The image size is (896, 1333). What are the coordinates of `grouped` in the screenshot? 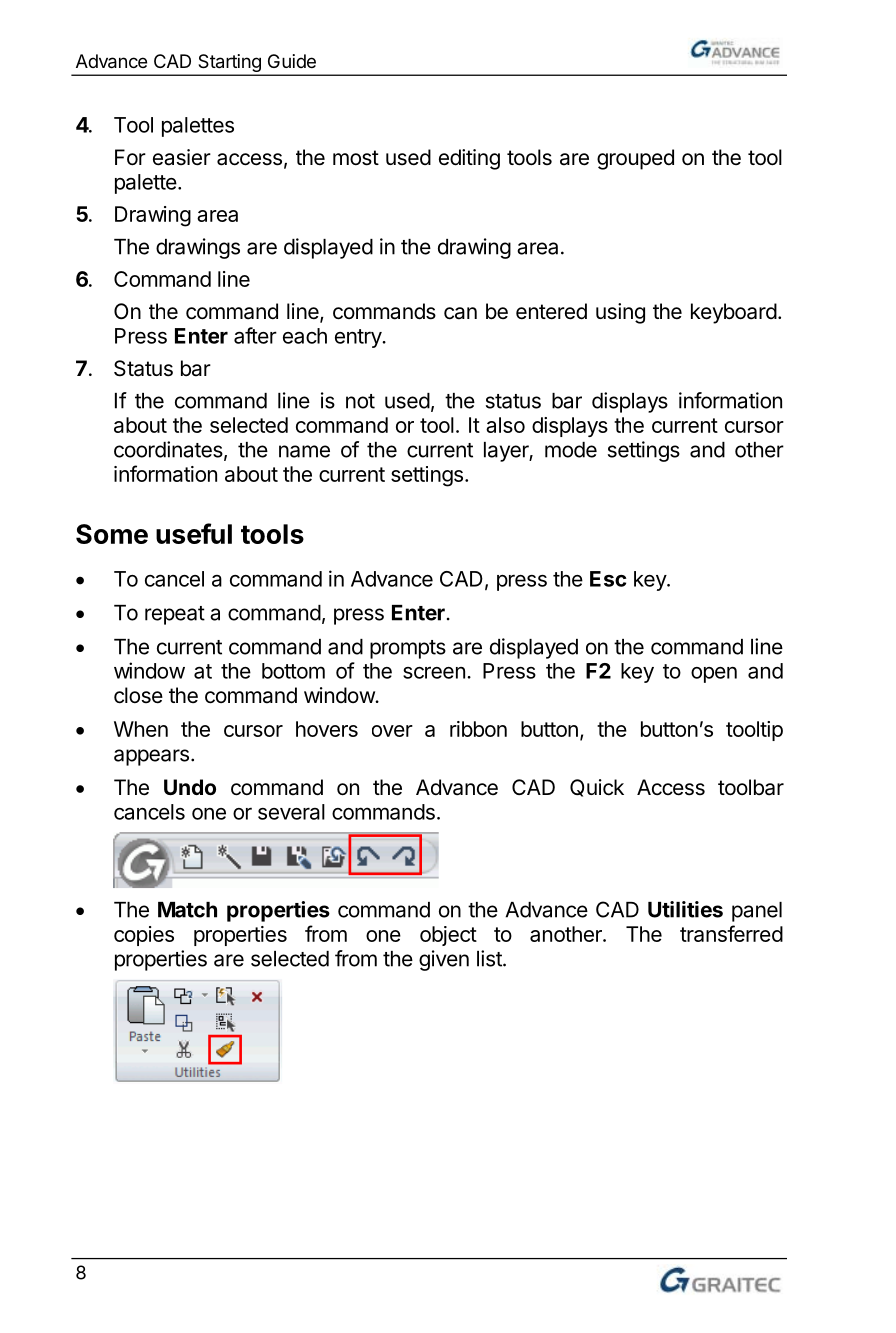 It's located at (635, 159).
